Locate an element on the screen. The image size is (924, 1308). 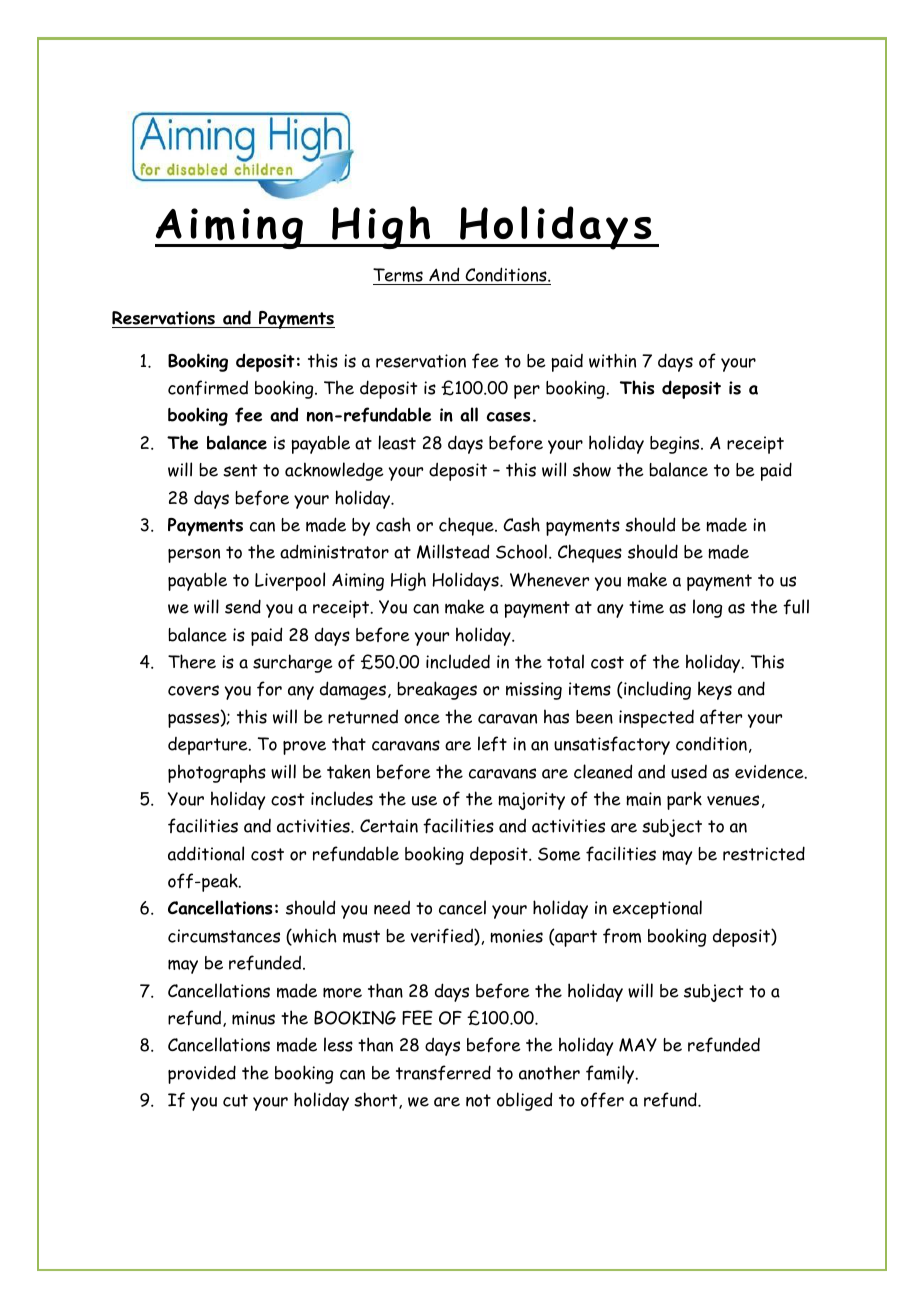
begins is located at coordinates (676, 445).
